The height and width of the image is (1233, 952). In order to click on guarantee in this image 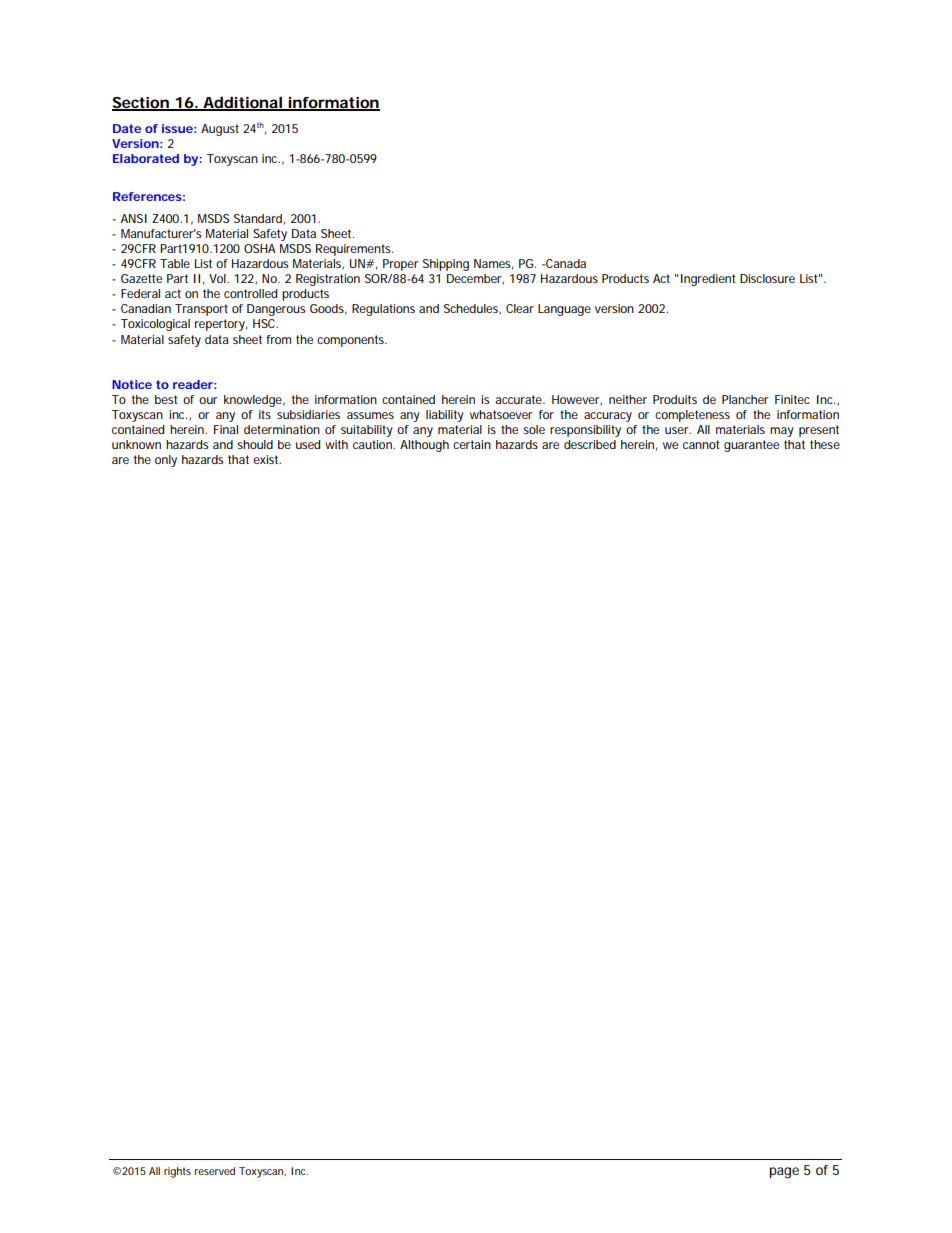, I will do `click(751, 446)`.
